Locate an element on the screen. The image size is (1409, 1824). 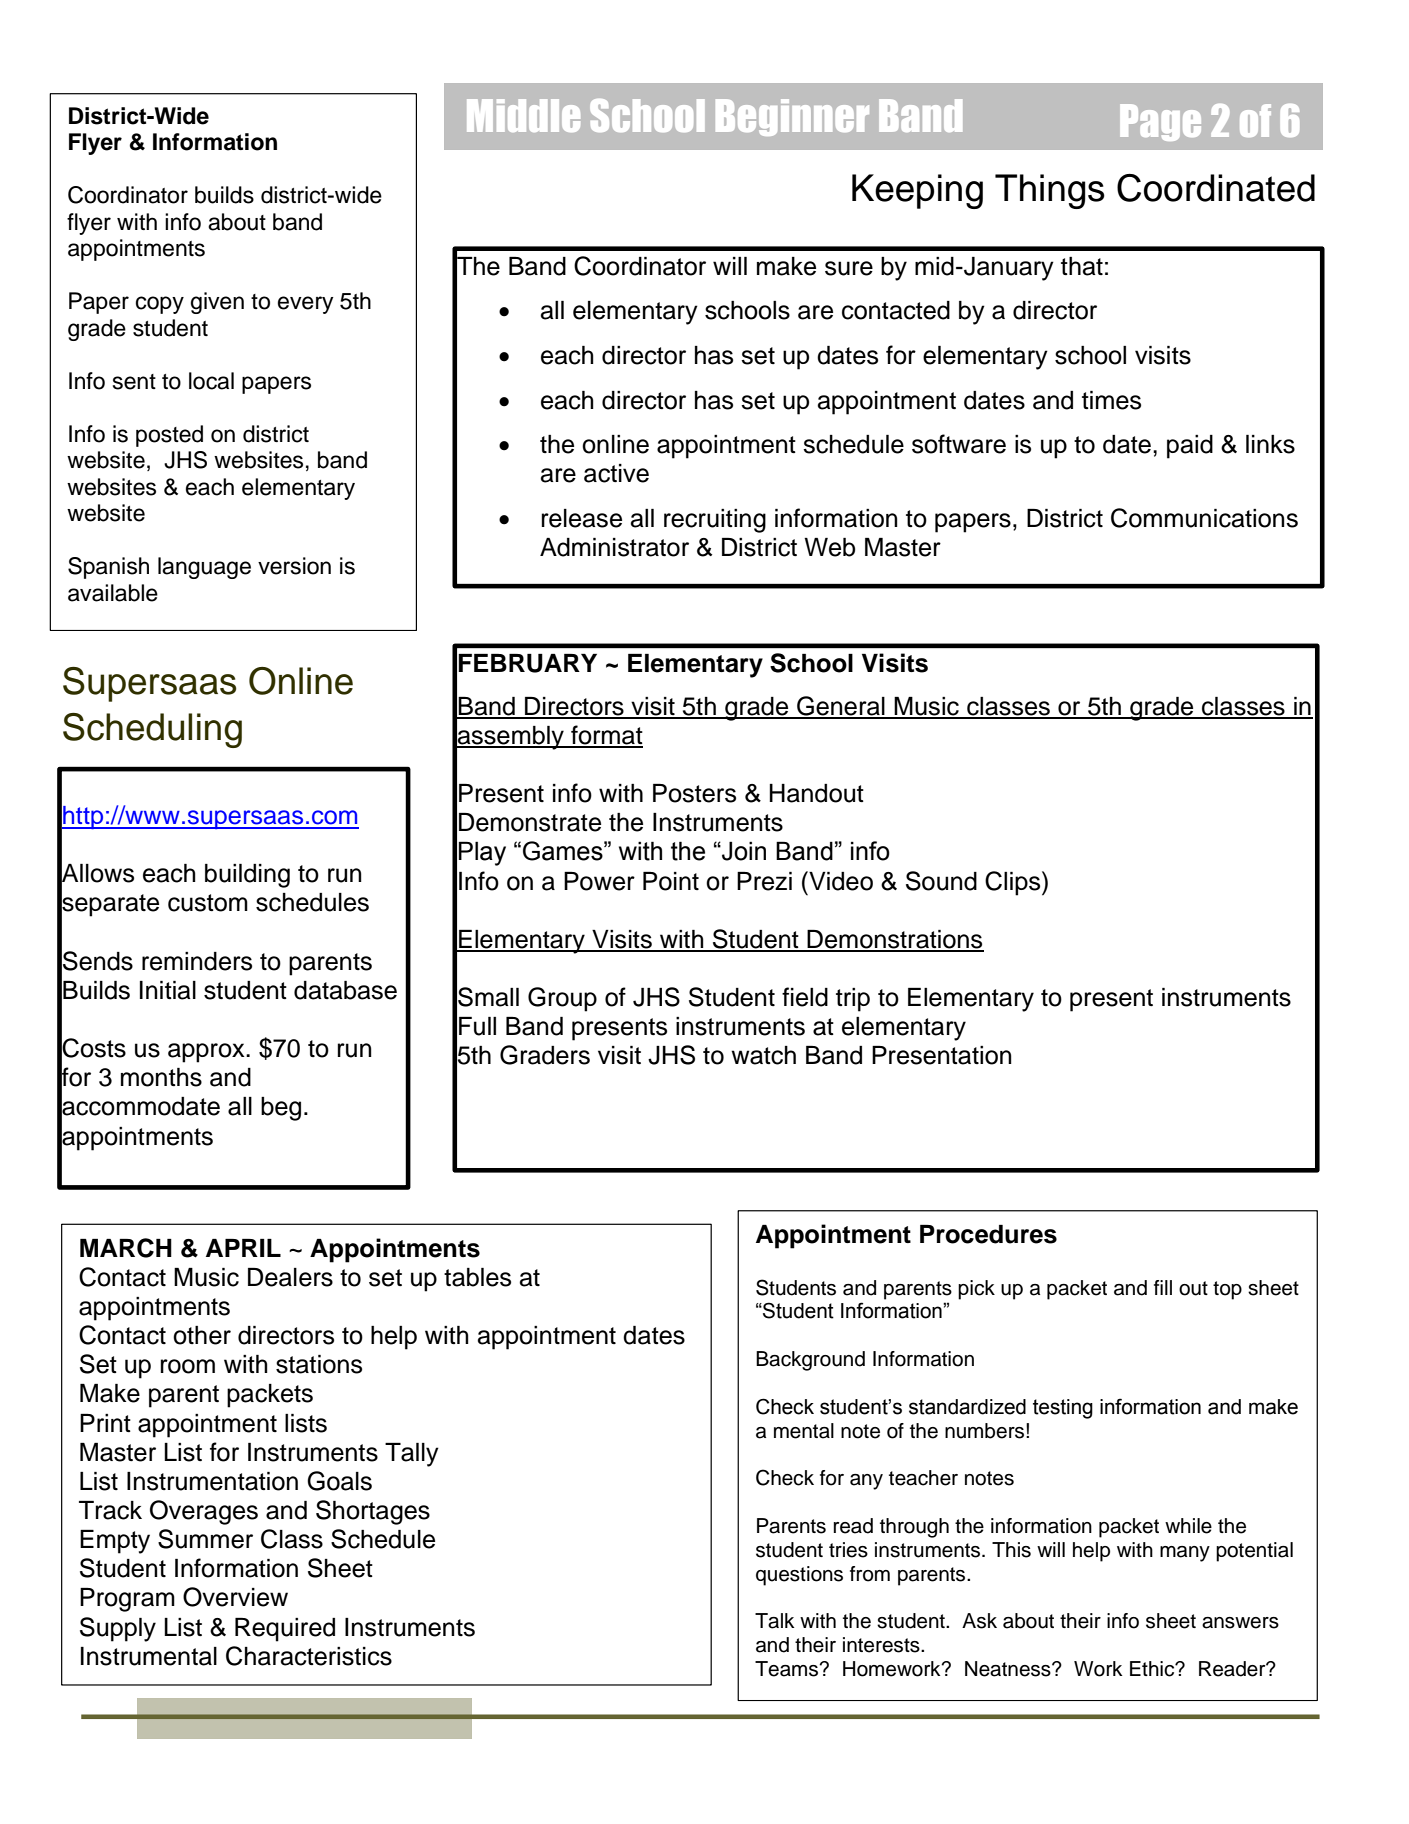
Talk is located at coordinates (774, 1621).
